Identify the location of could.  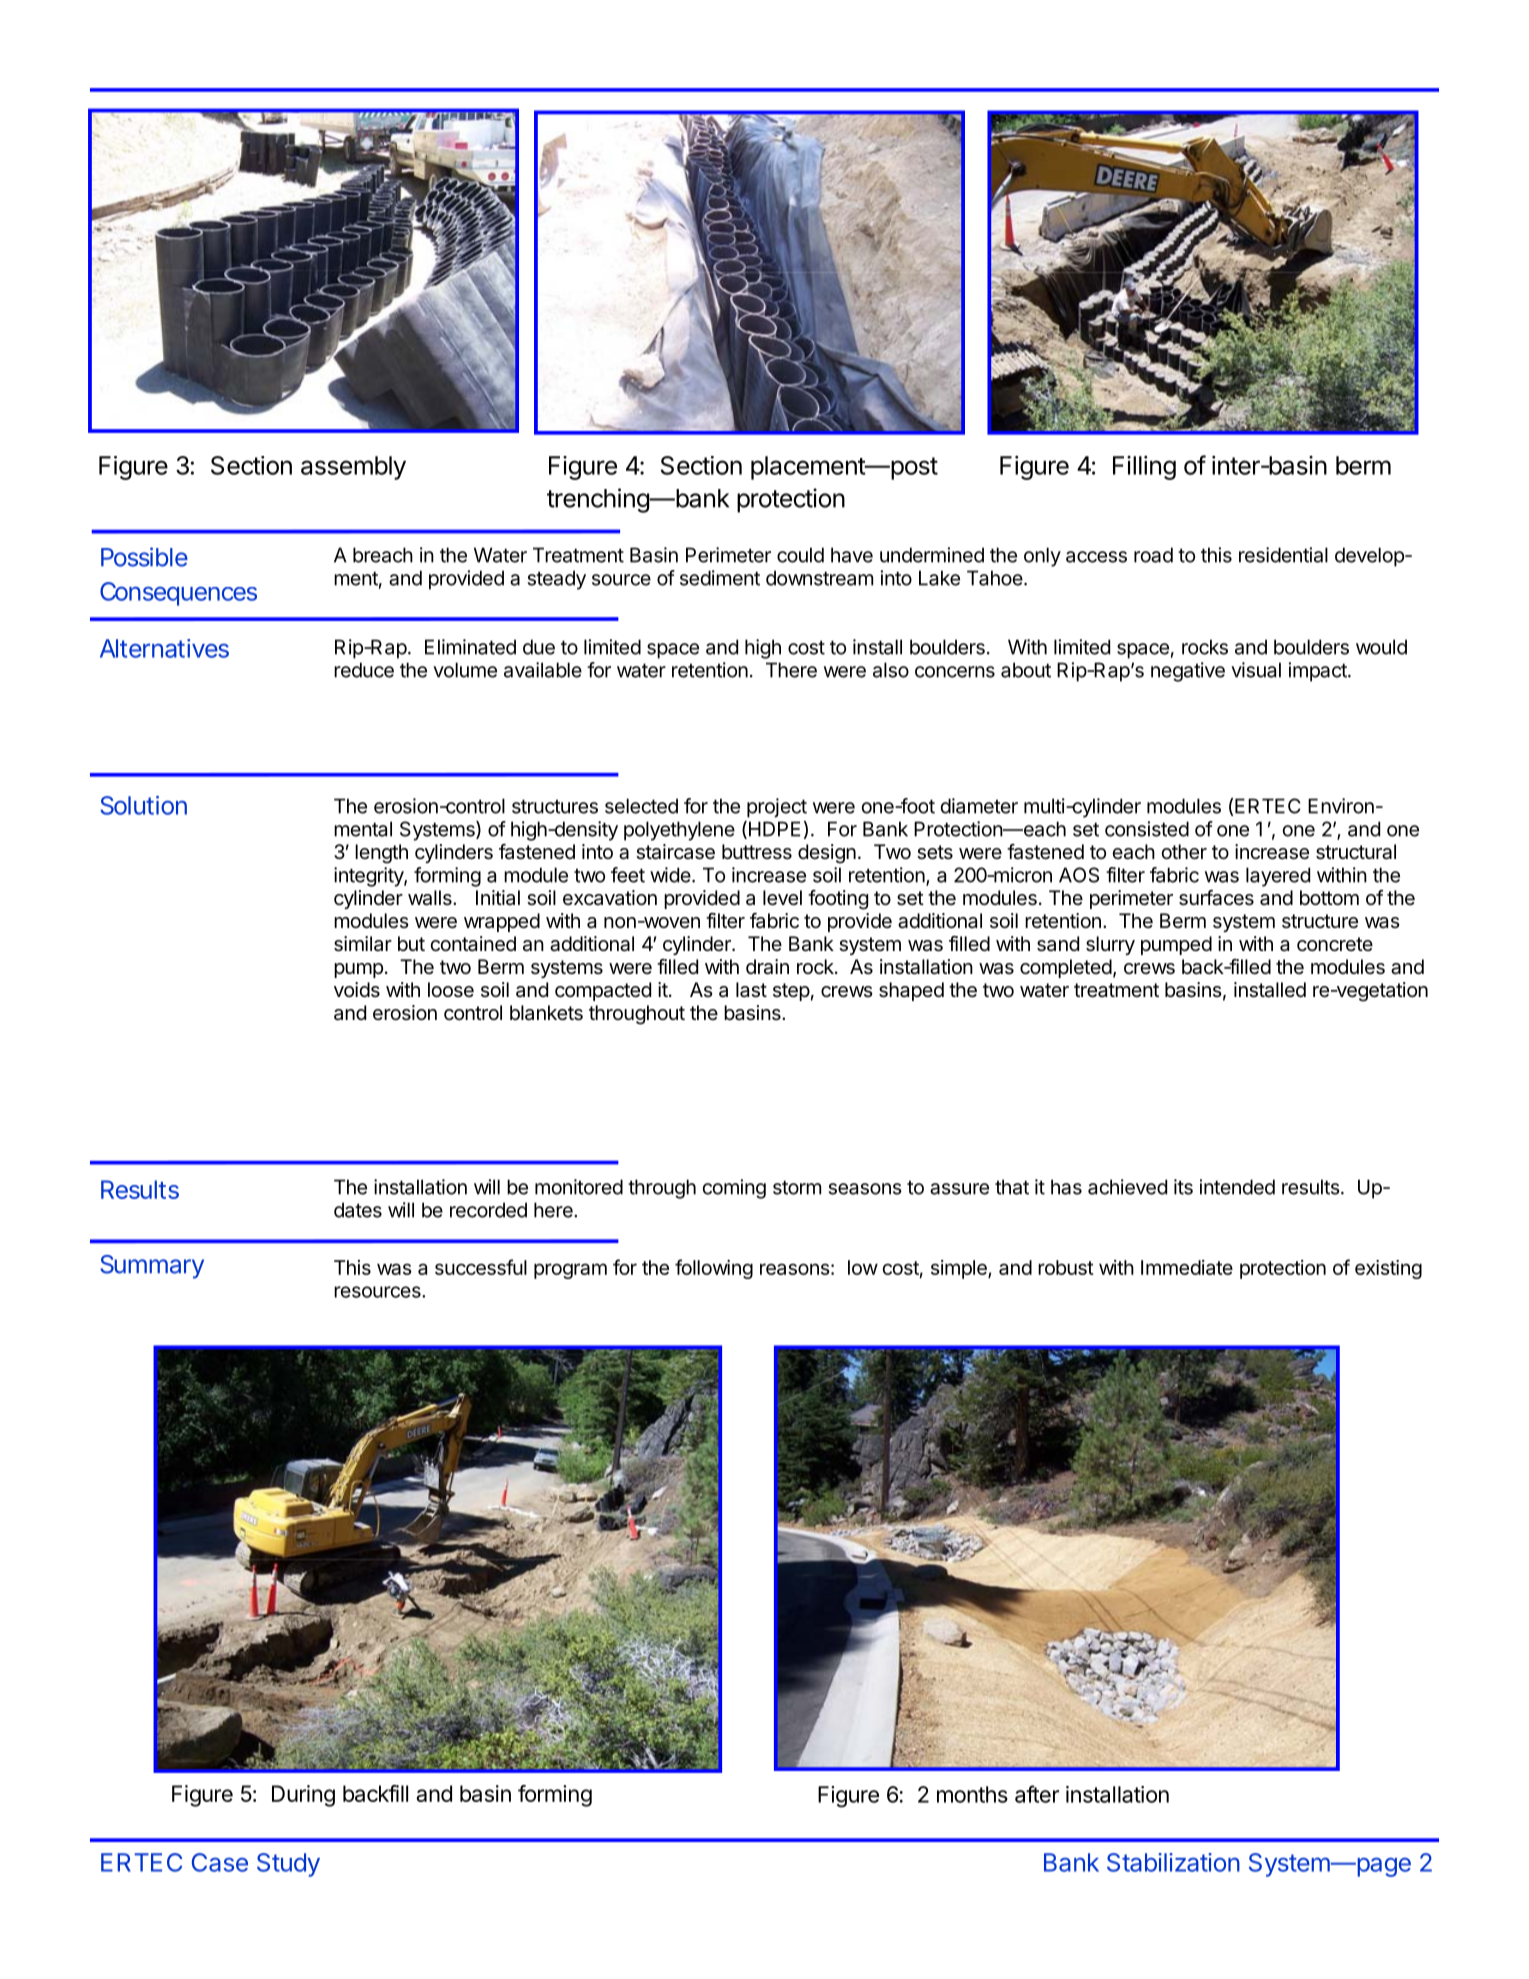
(800, 555).
